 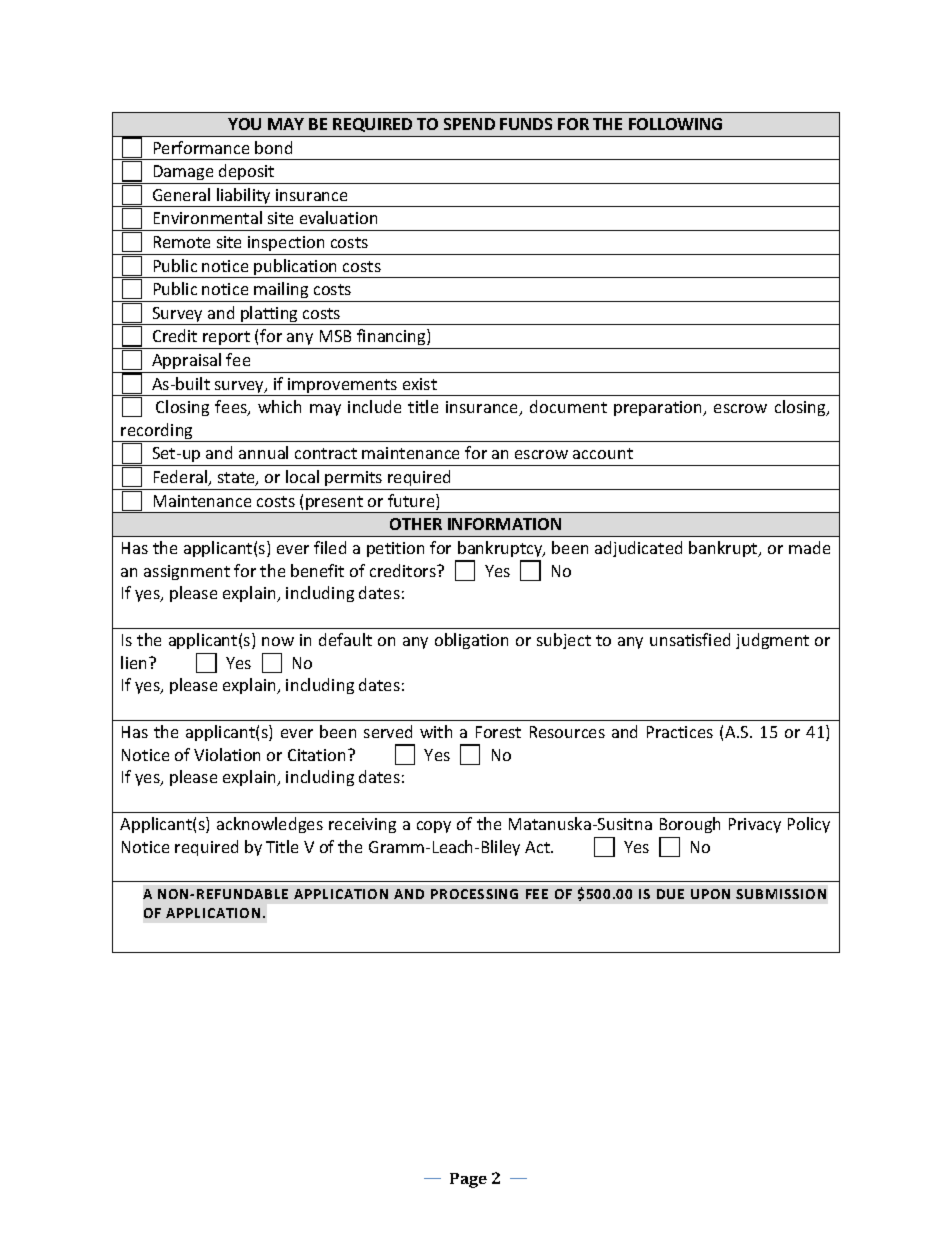 I want to click on DUE, so click(x=670, y=894).
